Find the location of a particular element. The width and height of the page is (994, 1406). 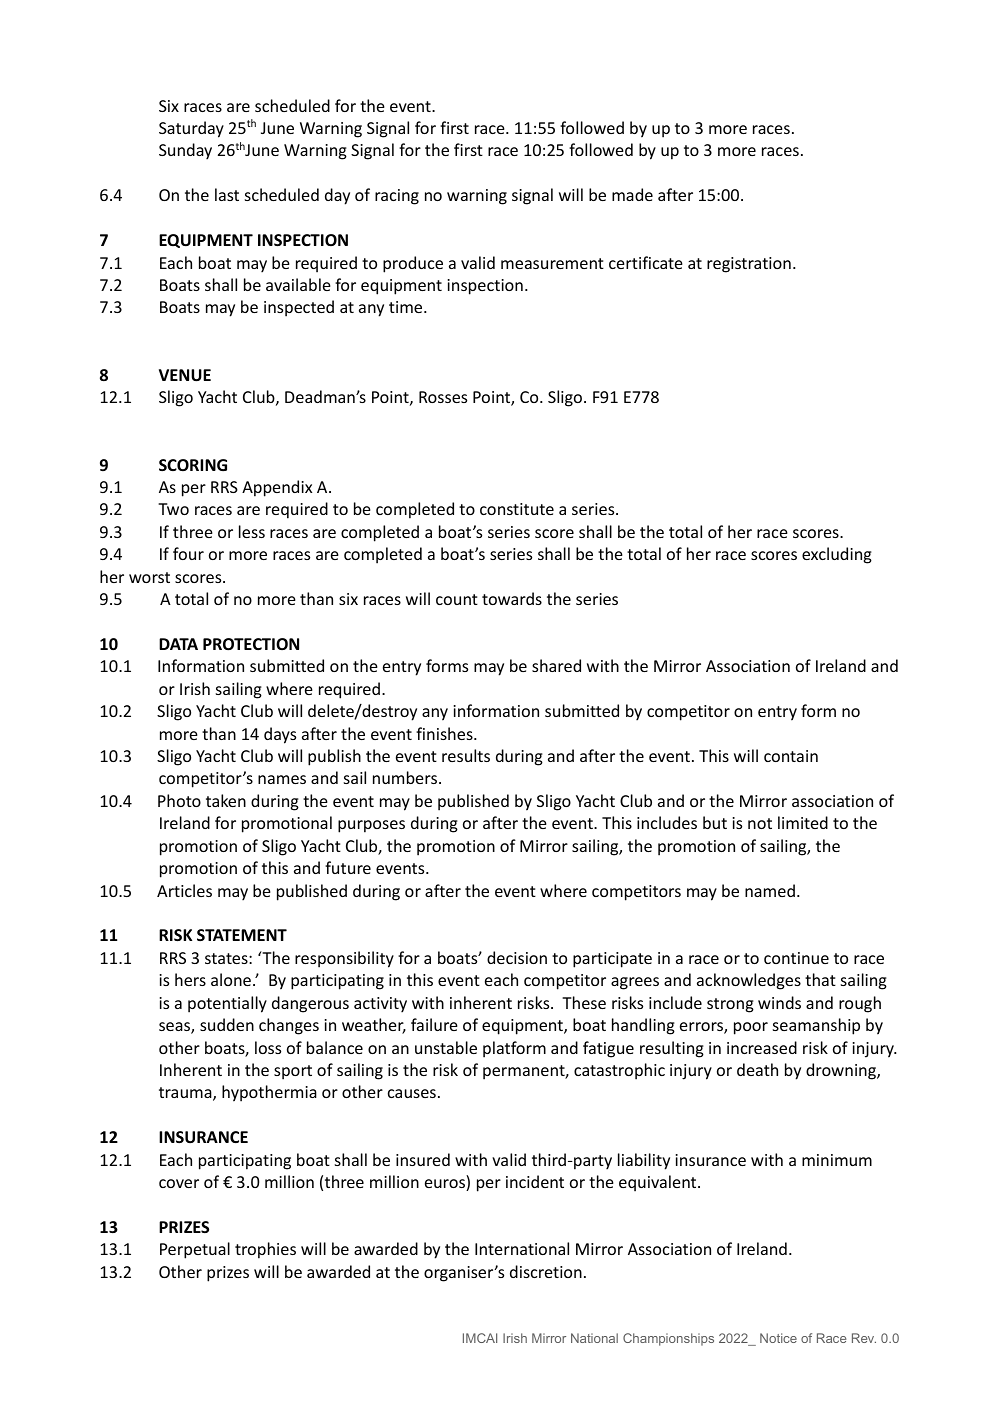

results is located at coordinates (466, 755).
